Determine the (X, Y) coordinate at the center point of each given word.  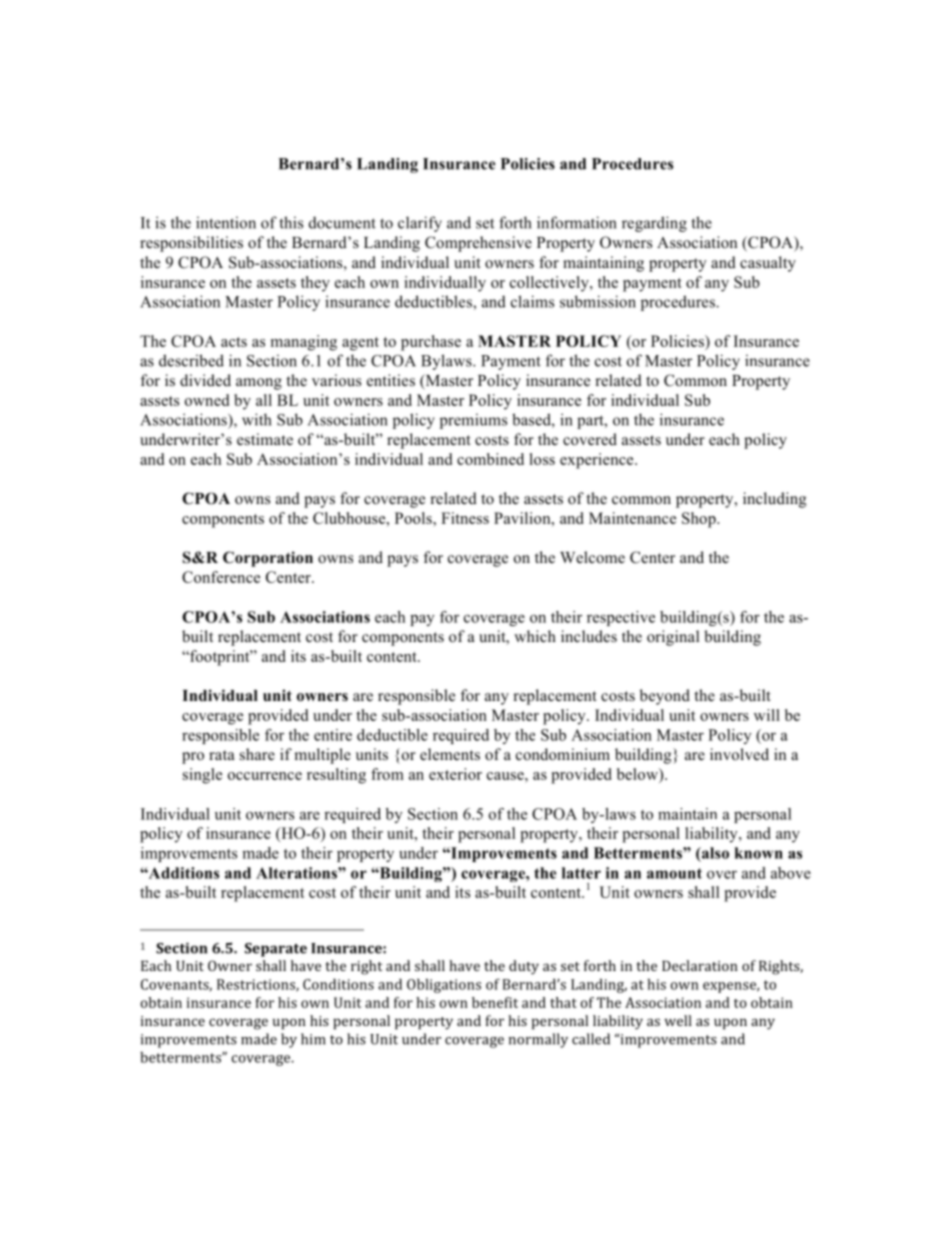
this (291, 222)
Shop (700, 520)
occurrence (265, 776)
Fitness (465, 518)
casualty (768, 264)
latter (581, 873)
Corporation (268, 559)
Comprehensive (478, 244)
